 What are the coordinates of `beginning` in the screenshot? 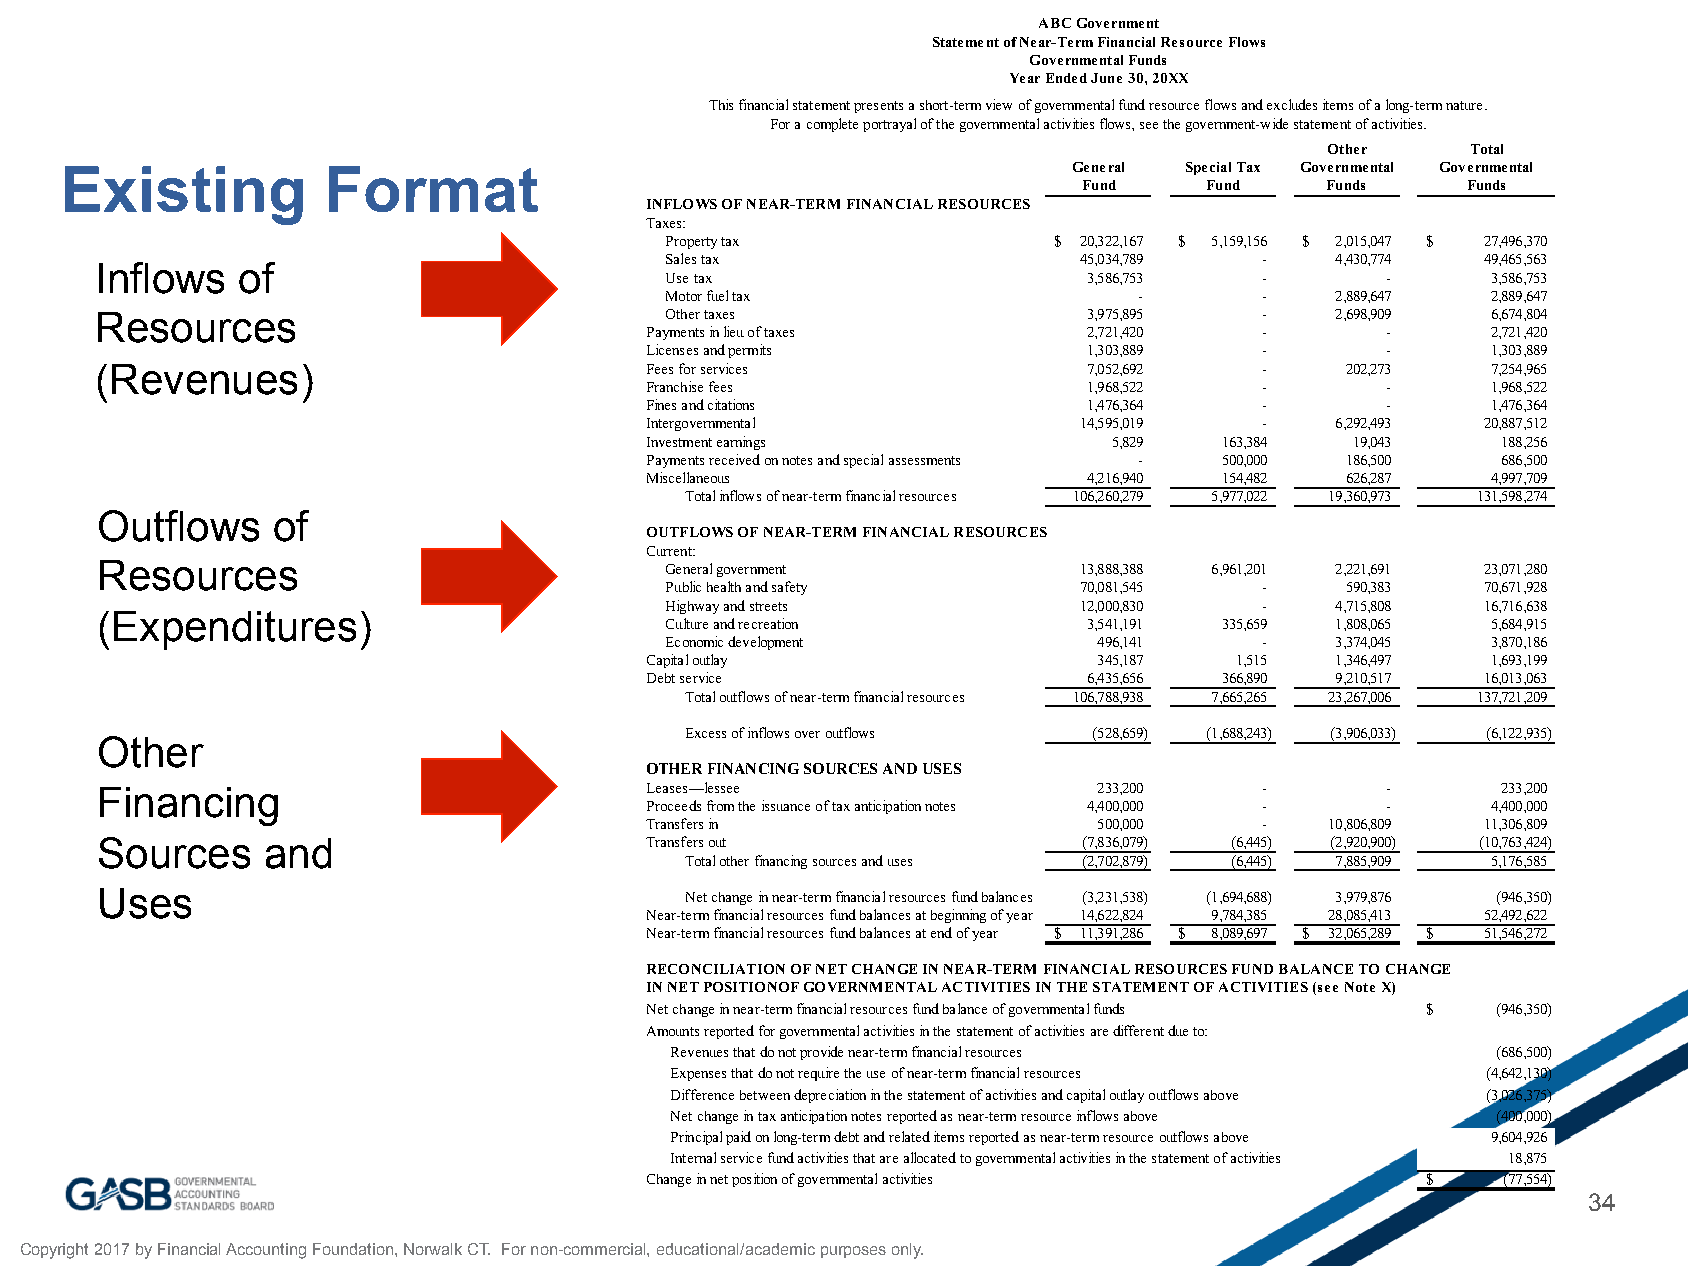 It's located at (958, 916).
